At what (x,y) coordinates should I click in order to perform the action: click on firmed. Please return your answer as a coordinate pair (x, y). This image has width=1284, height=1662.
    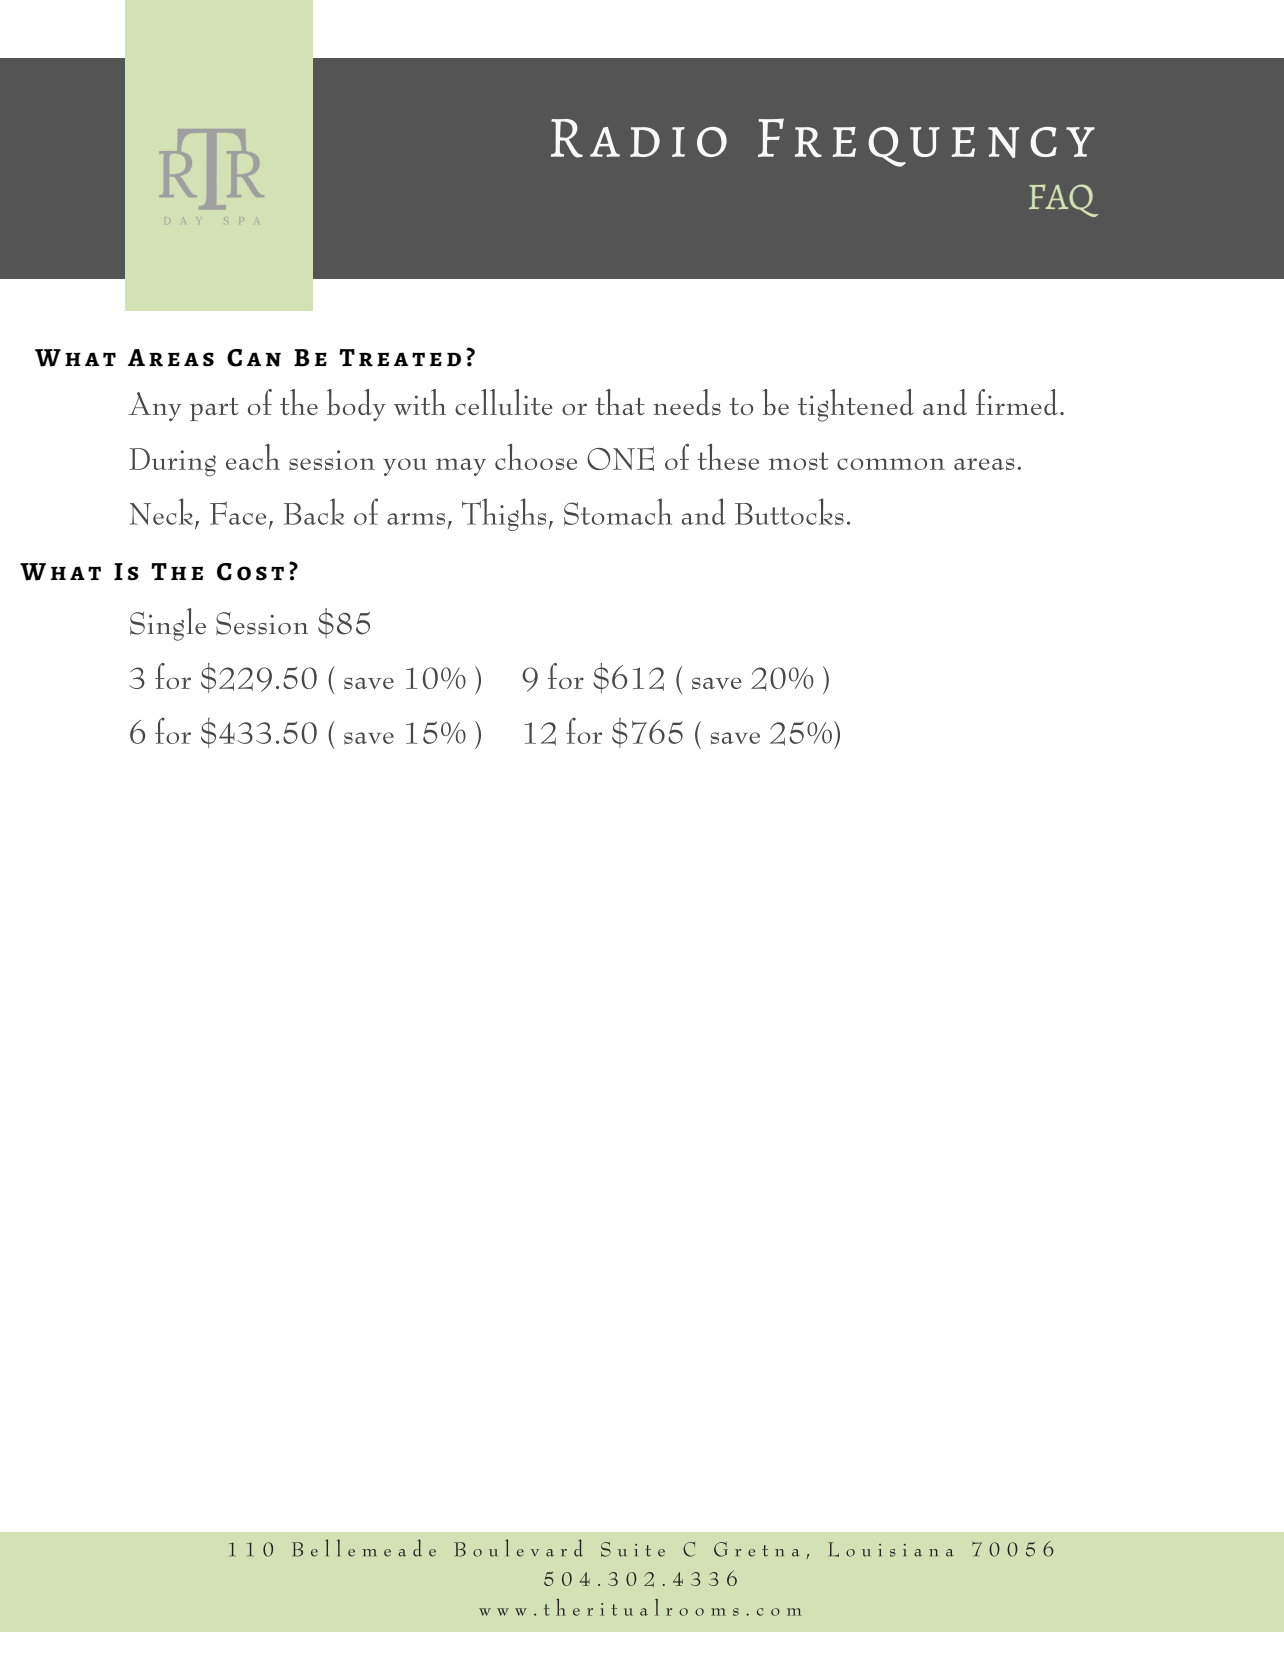
    Looking at the image, I should click on (1017, 402).
